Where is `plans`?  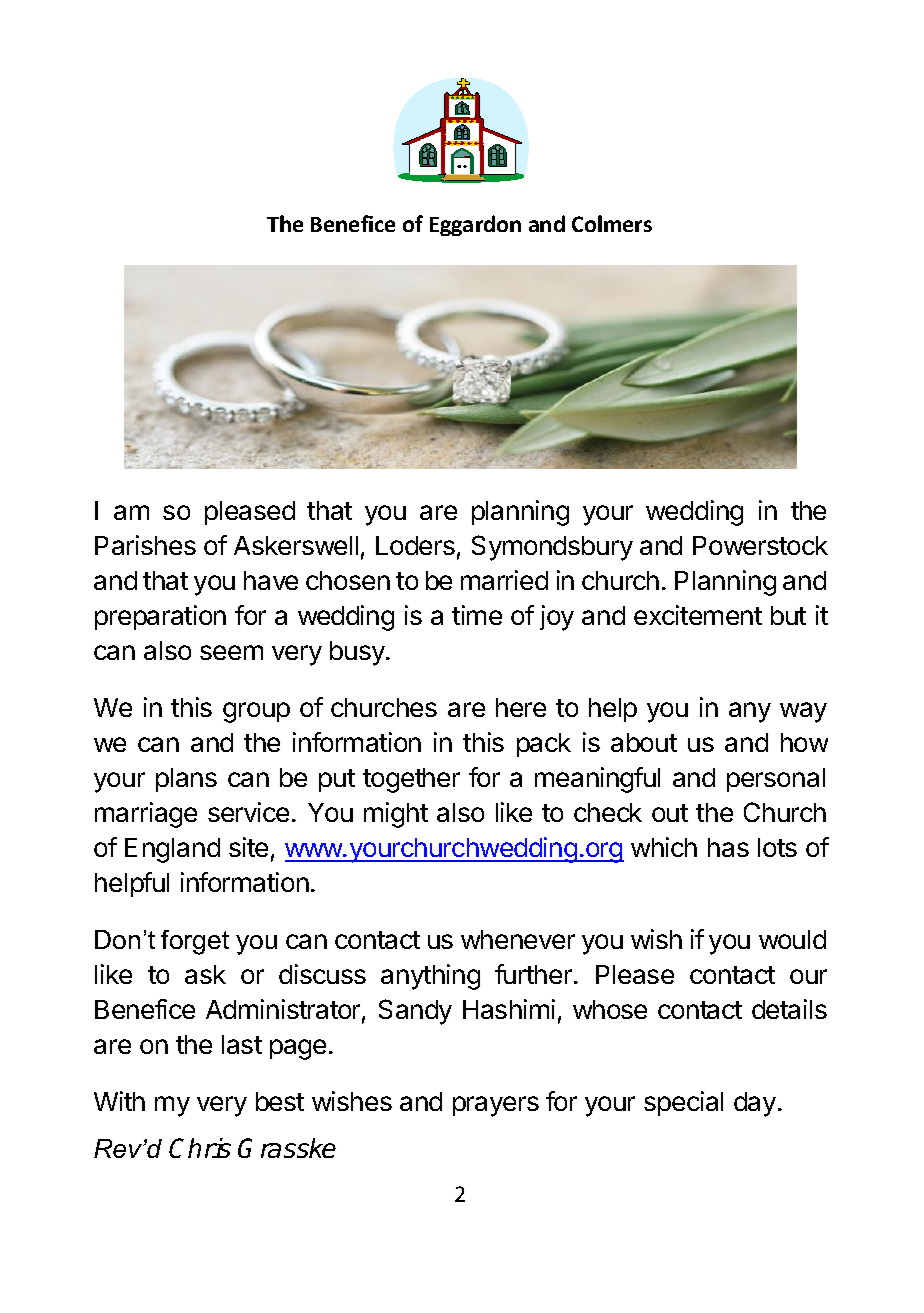
plans is located at coordinates (186, 780).
